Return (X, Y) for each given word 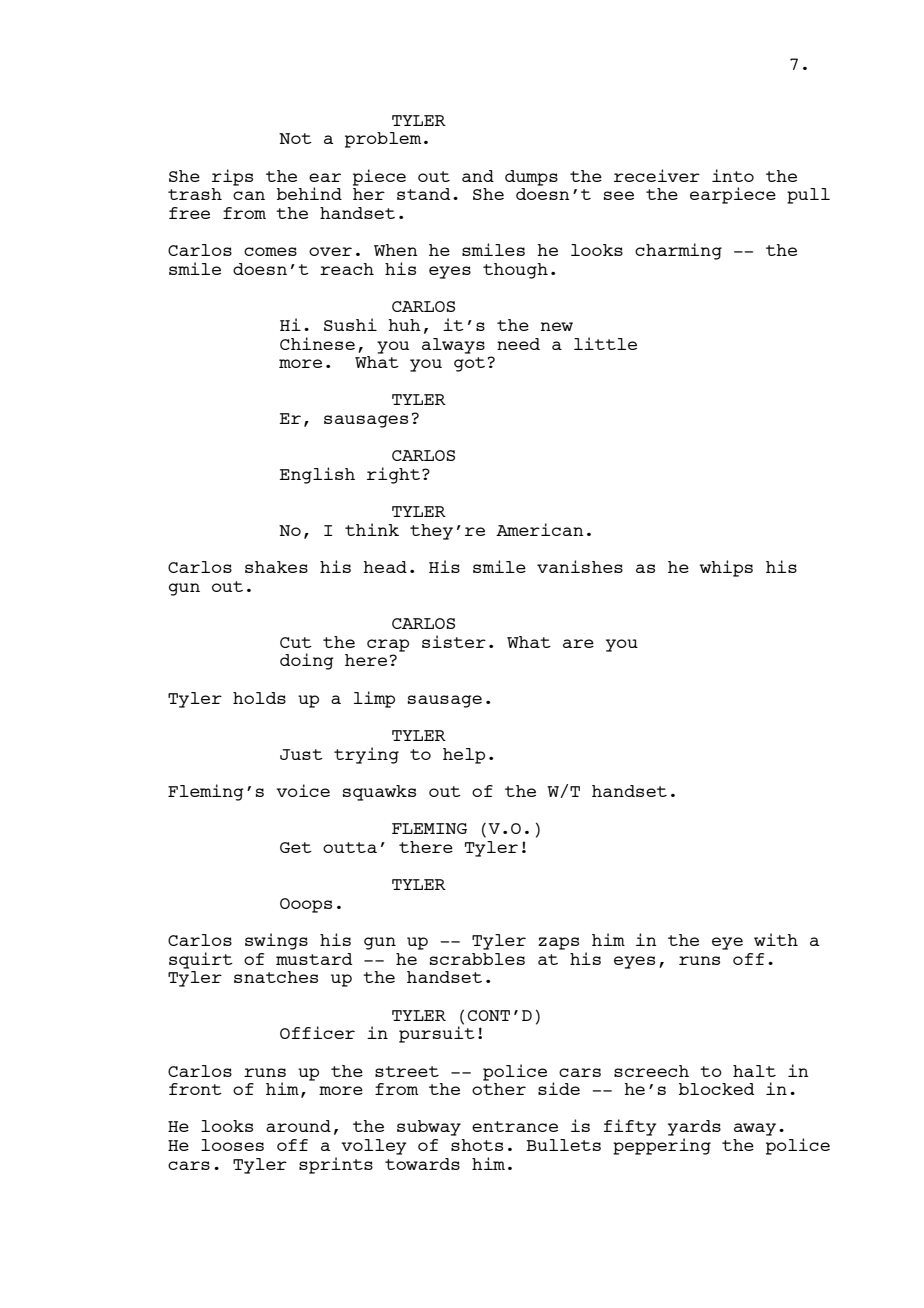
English (317, 475)
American (540, 529)
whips (726, 568)
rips (232, 177)
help (464, 756)
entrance (515, 1126)
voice (303, 790)
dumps (531, 178)
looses (232, 1145)
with (776, 939)
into (733, 175)
